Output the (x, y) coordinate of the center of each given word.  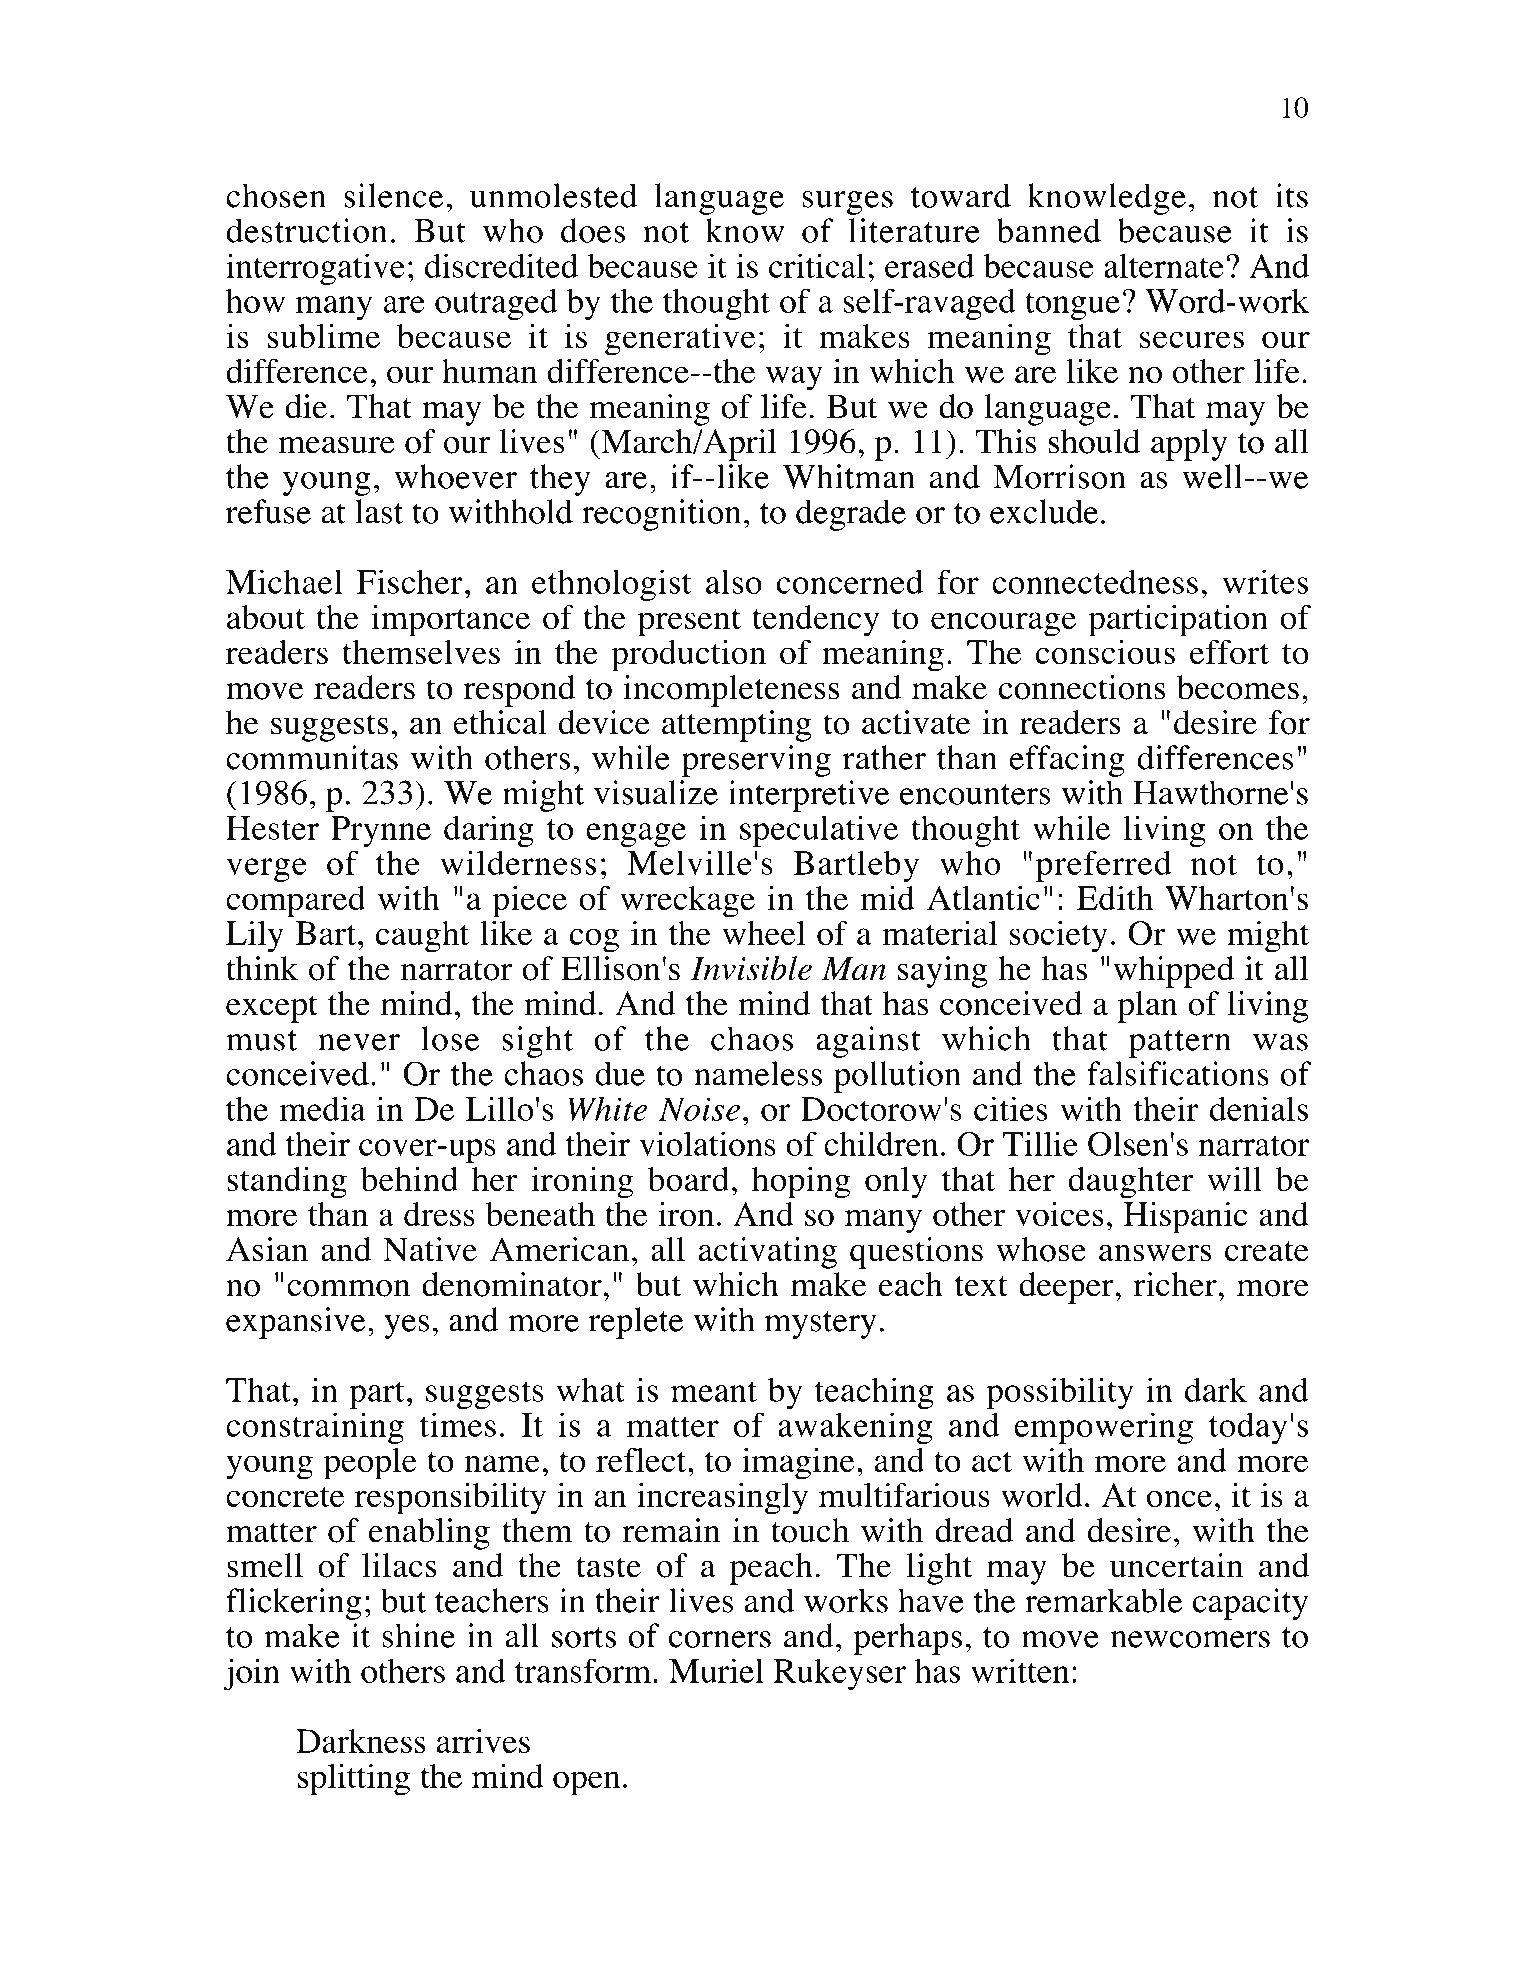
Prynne (381, 831)
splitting (354, 1780)
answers (1155, 1253)
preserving (756, 761)
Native (430, 1249)
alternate (1164, 265)
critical (817, 265)
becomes (1238, 687)
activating (768, 1253)
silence (393, 195)
